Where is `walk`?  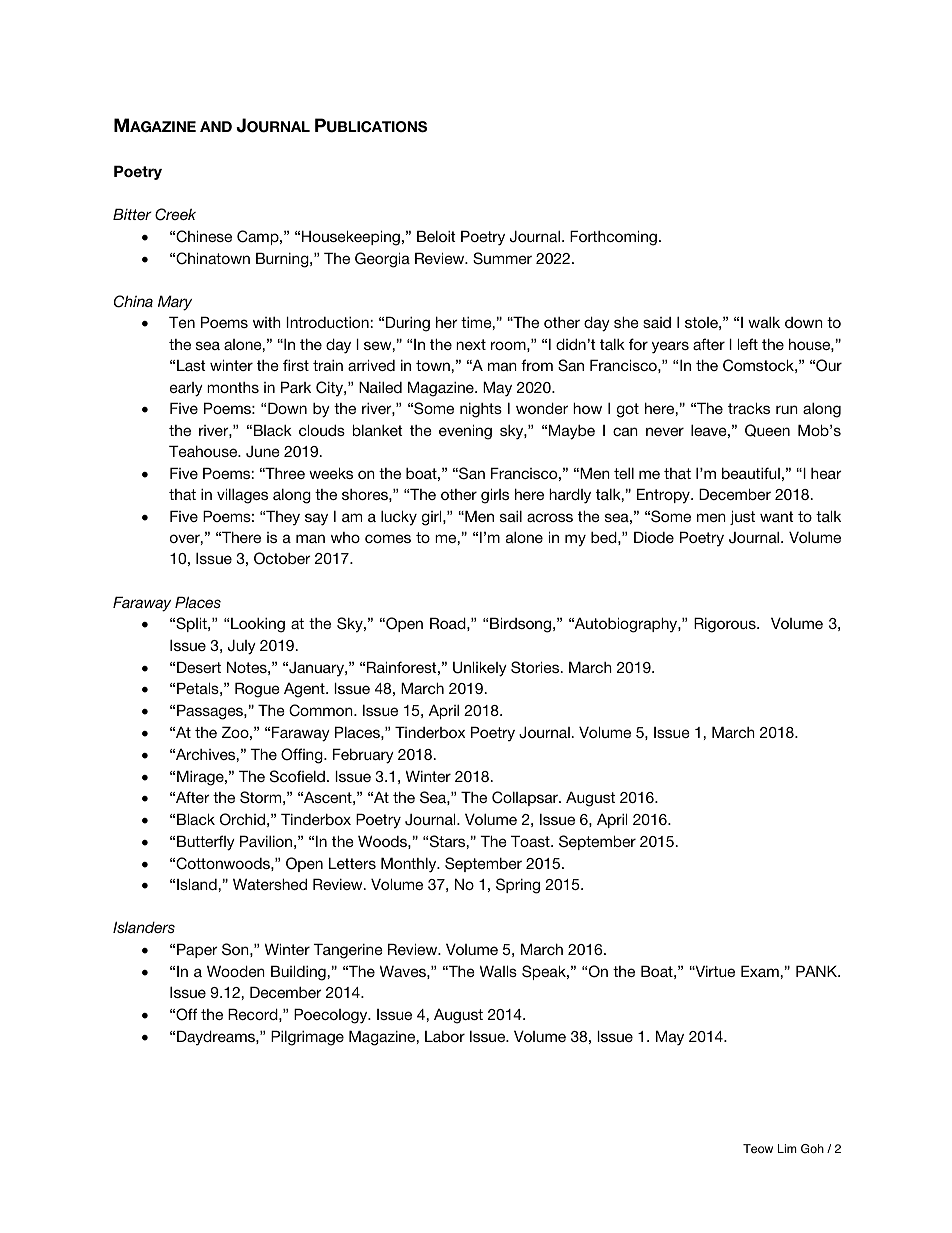
walk is located at coordinates (764, 322).
